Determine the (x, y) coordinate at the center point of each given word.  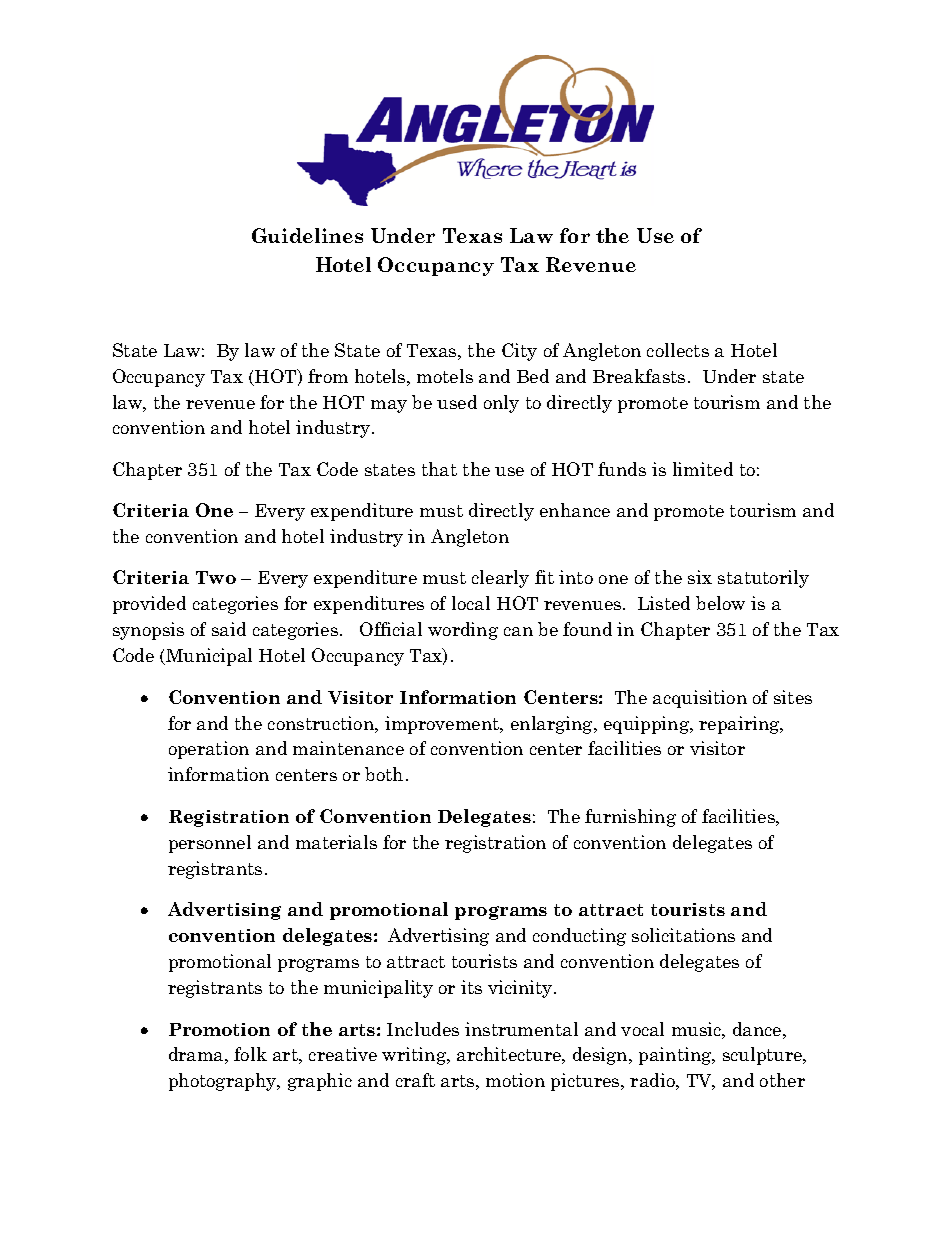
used (457, 402)
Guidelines (307, 235)
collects (678, 350)
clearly (500, 579)
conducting (579, 937)
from (328, 376)
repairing (740, 725)
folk (250, 1054)
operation (209, 750)
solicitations (683, 935)
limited (703, 469)
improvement (443, 725)
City (519, 352)
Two (216, 577)
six (700, 577)
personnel (210, 844)
